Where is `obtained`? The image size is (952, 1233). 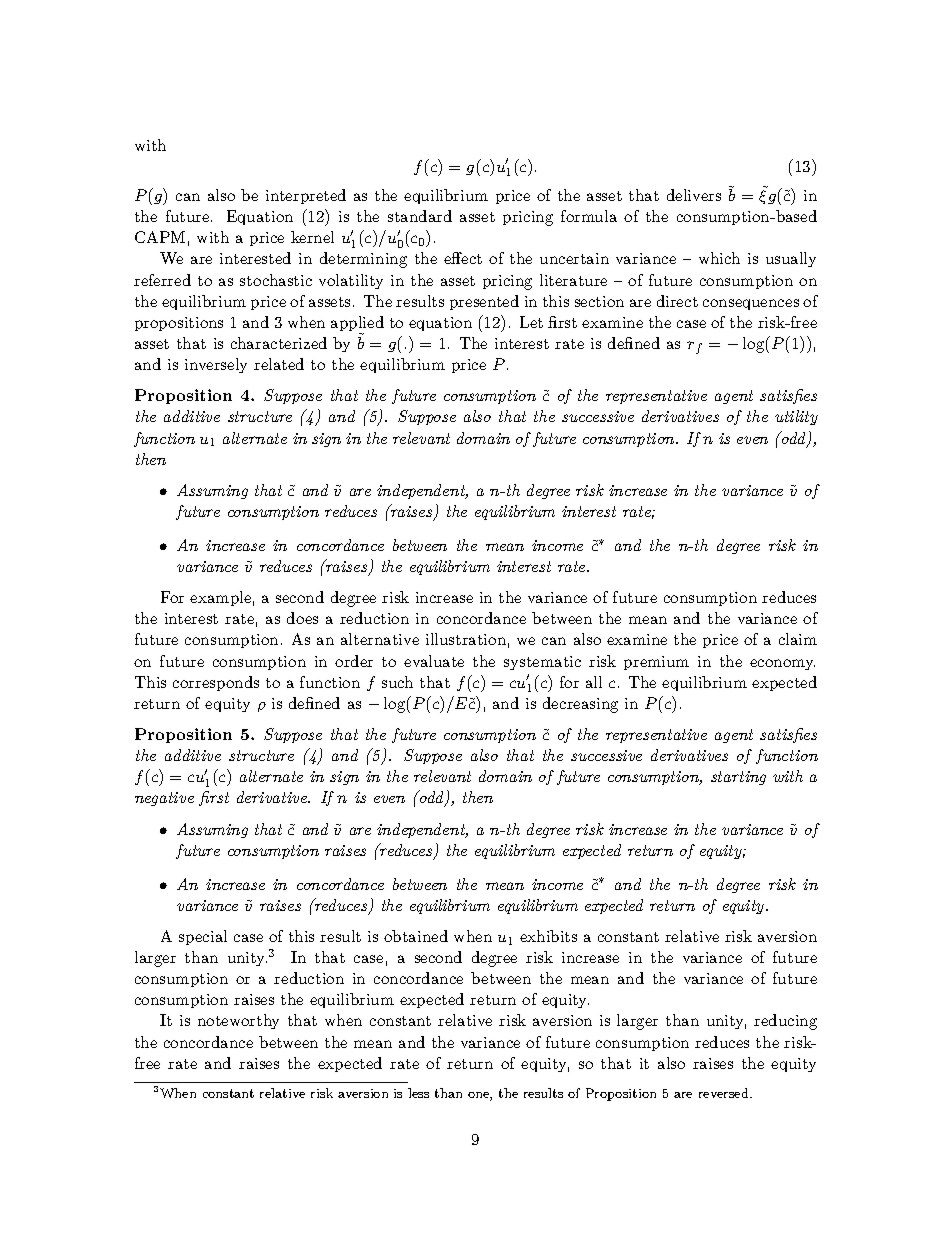
obtained is located at coordinates (416, 936).
